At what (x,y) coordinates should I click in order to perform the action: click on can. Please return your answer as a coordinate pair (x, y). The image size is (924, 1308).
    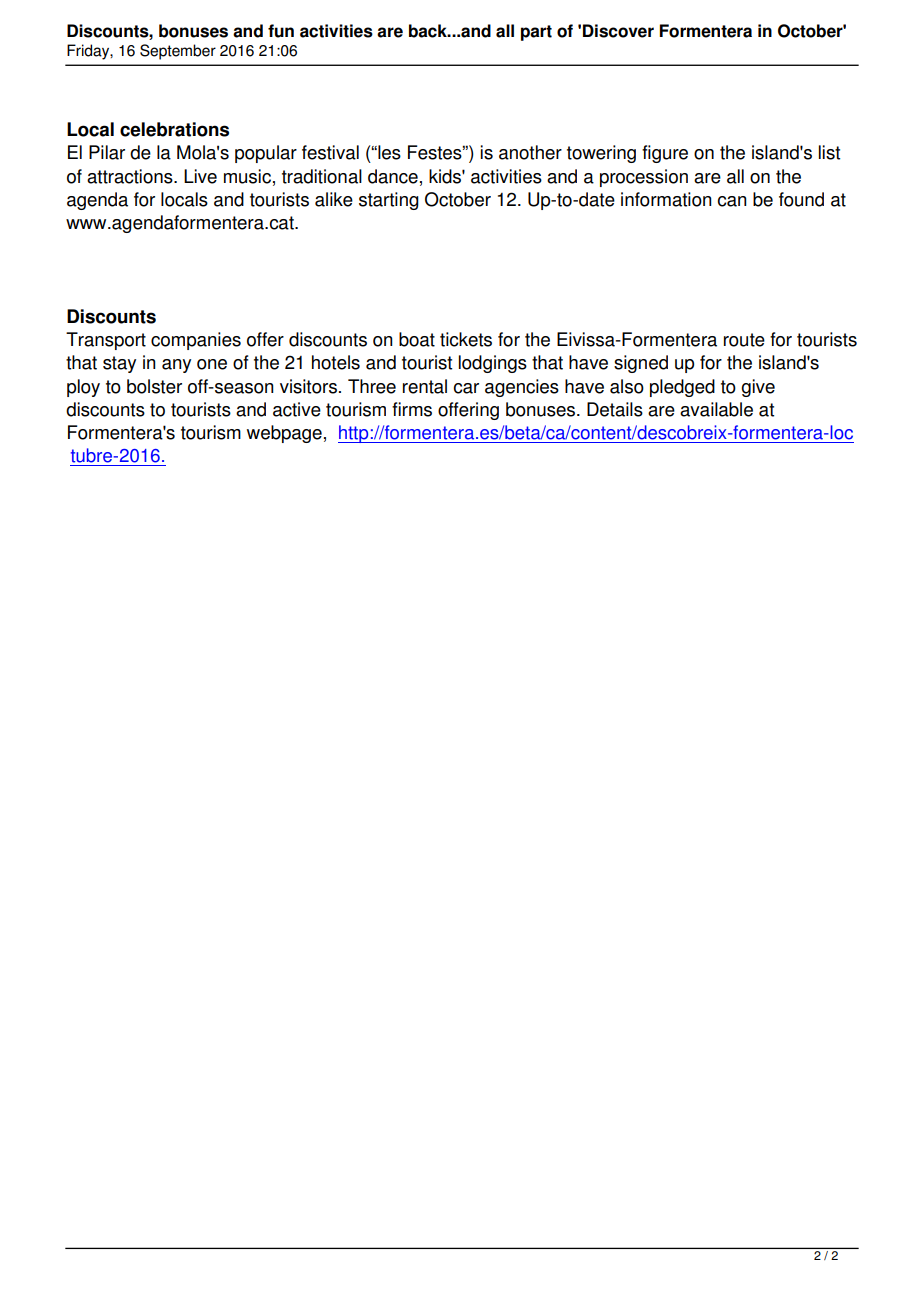
    Looking at the image, I should click on (732, 201).
